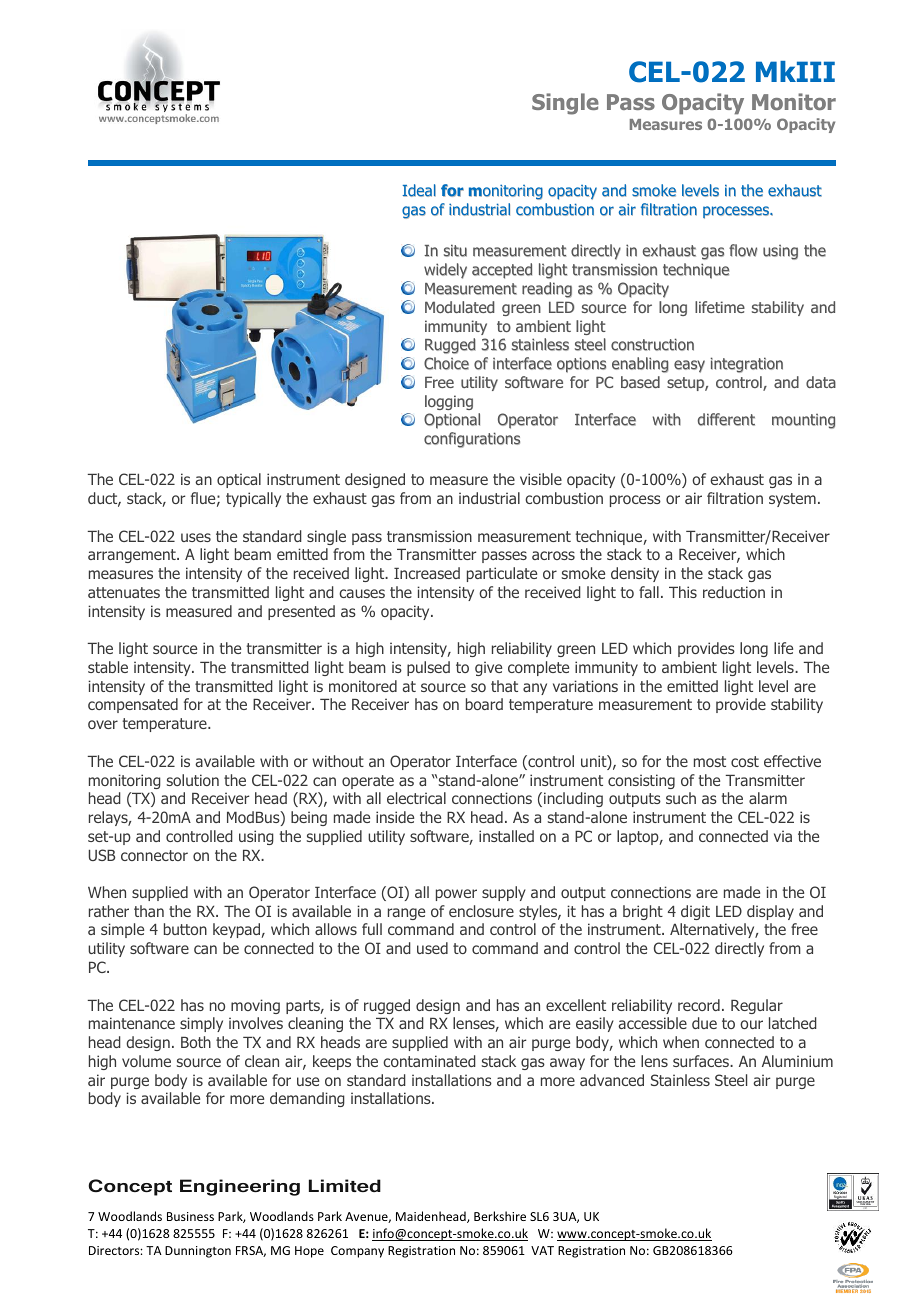 This screenshot has height=1308, width=924. What do you see at coordinates (193, 780) in the screenshot?
I see `solution` at bounding box center [193, 780].
